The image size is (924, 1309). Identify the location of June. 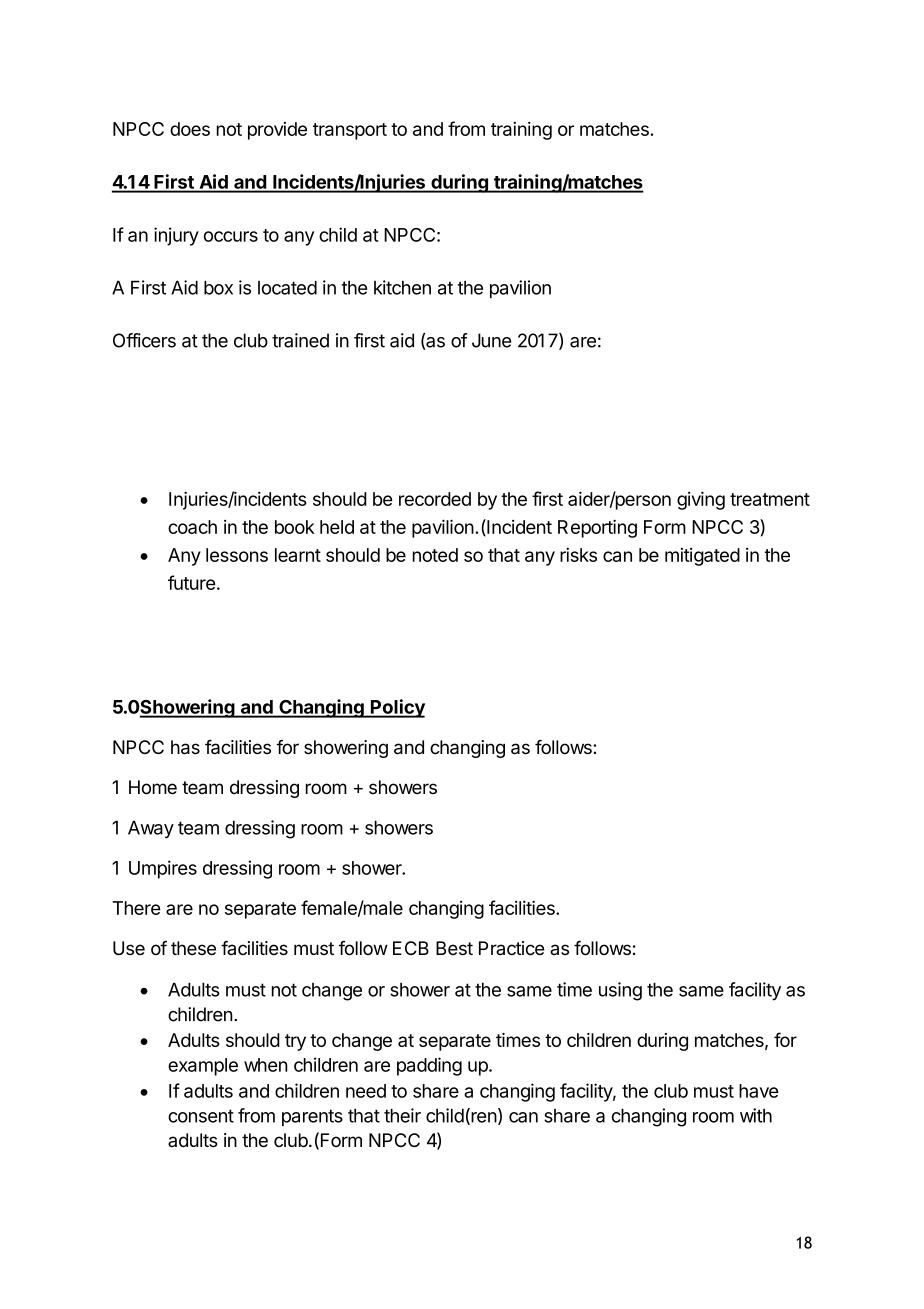
(491, 340).
